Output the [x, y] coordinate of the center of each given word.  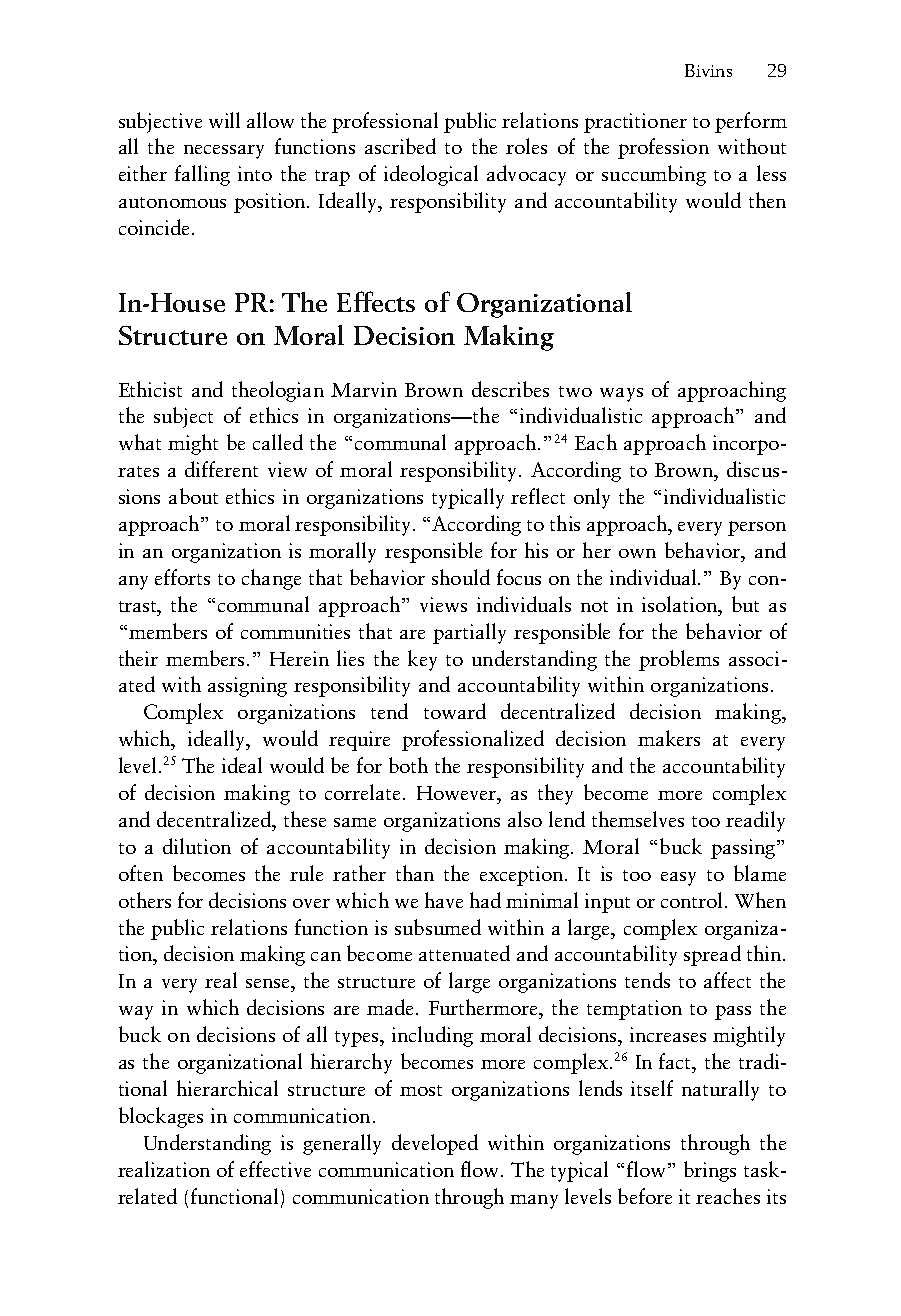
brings [710, 1171]
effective [275, 1169]
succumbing [654, 175]
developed [435, 1144]
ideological [431, 175]
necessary [224, 152]
